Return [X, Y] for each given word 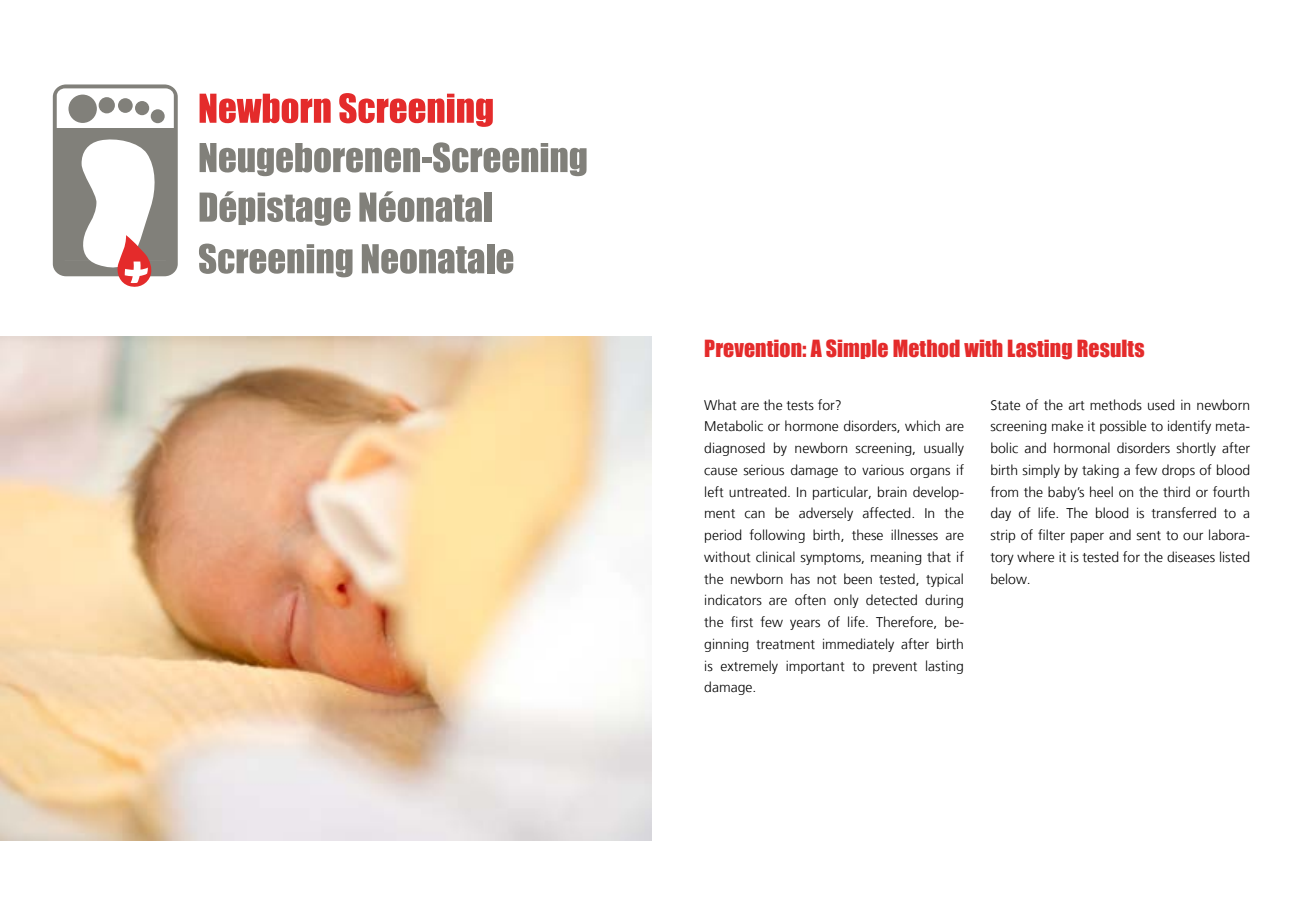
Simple [857, 349]
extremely [749, 667]
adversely [826, 514]
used [1161, 405]
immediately [858, 645]
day [1001, 514]
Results [1110, 348]
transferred [1183, 513]
